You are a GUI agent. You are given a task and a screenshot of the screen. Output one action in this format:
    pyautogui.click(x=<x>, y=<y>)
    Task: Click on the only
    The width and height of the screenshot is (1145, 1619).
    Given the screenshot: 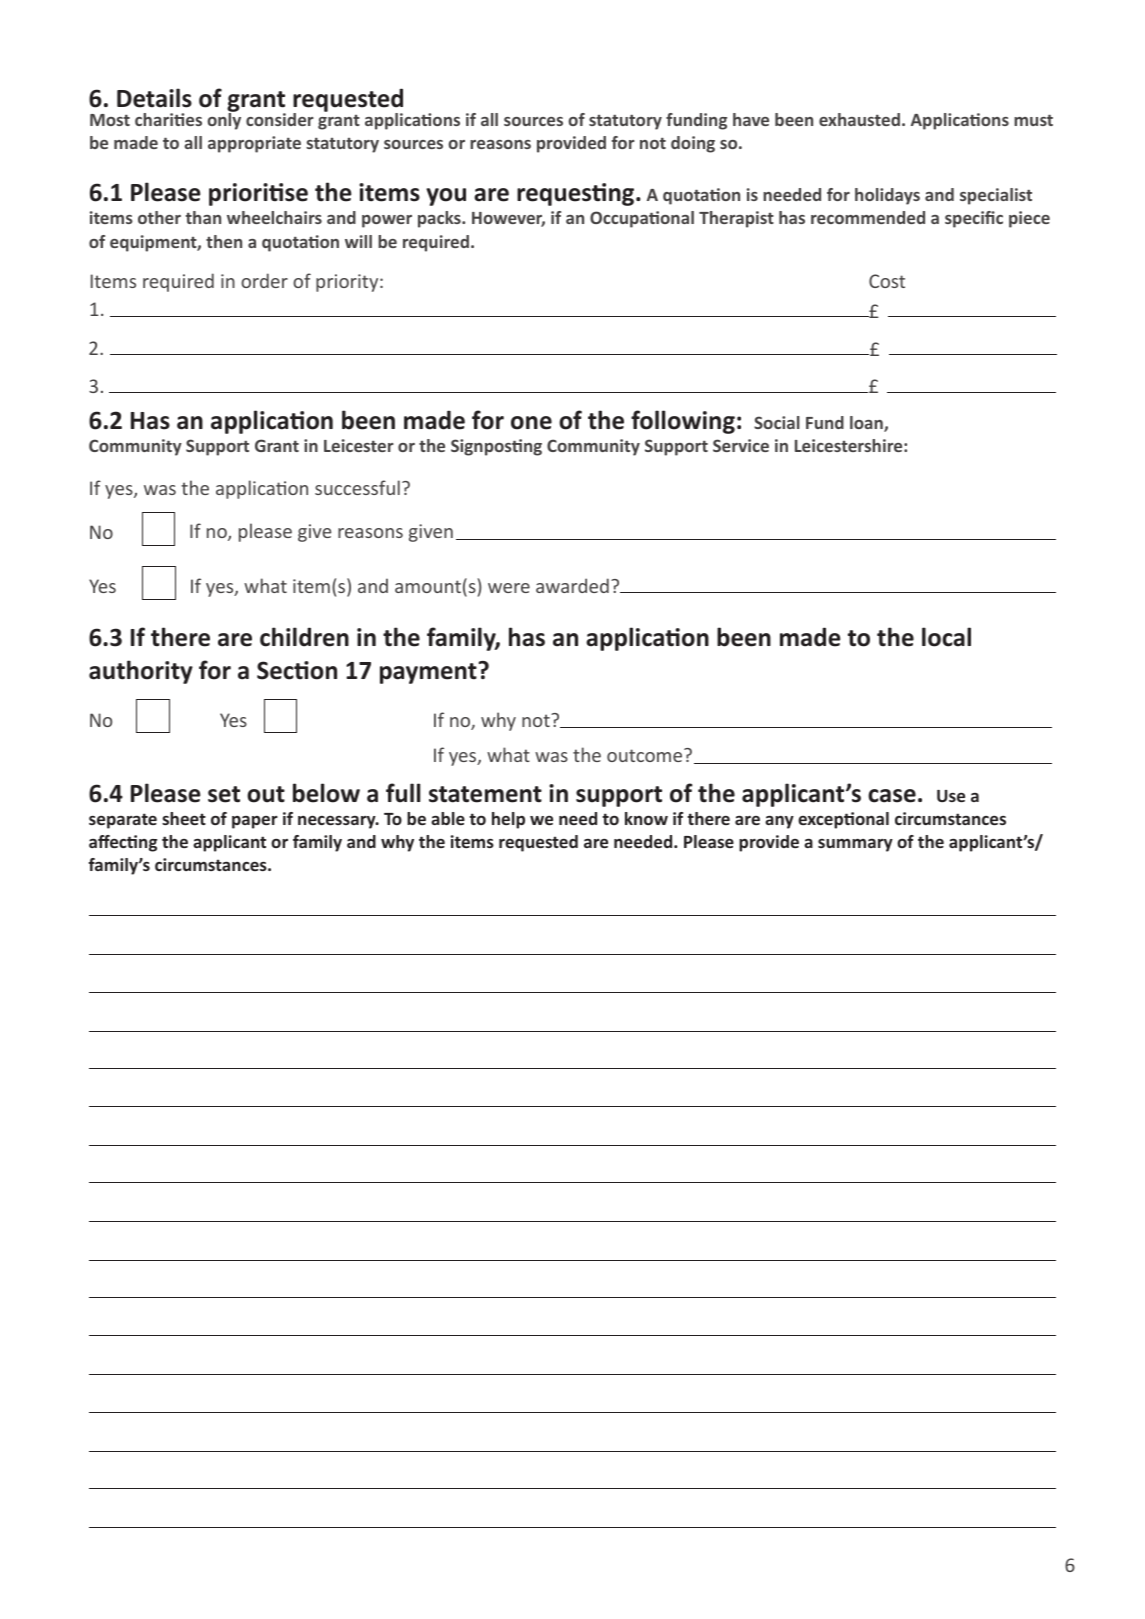 What is the action you would take?
    pyautogui.click(x=224, y=120)
